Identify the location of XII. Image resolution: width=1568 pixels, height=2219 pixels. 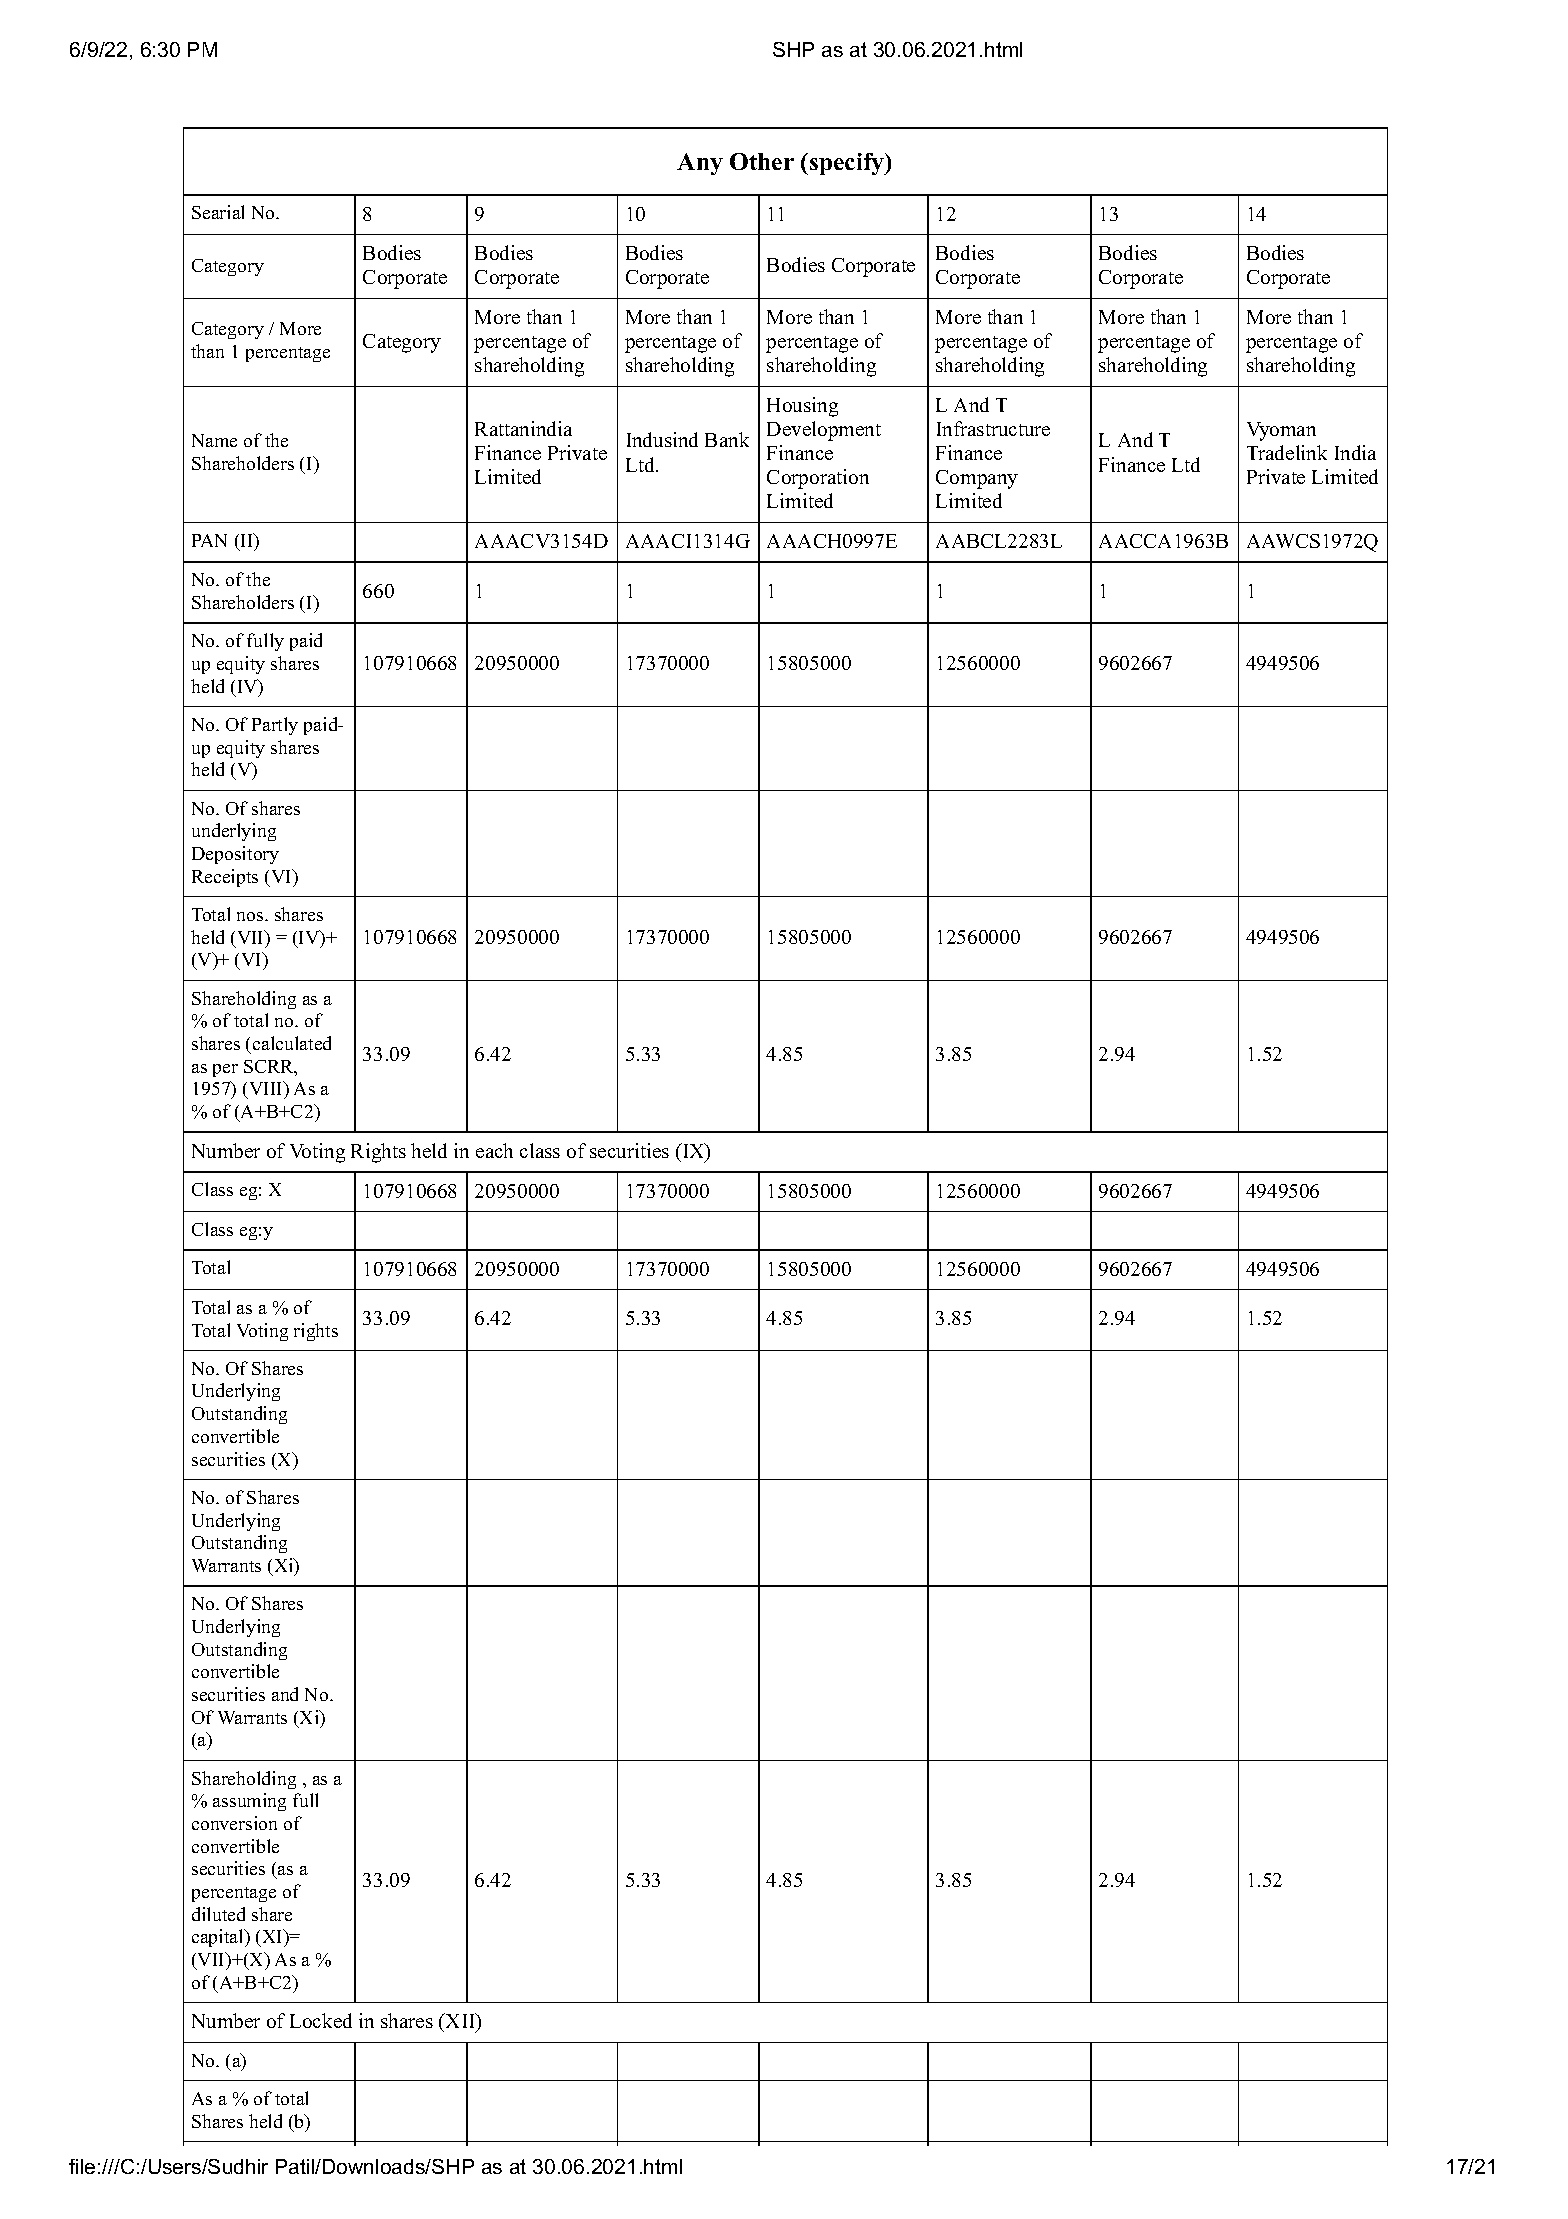
(460, 2020).
